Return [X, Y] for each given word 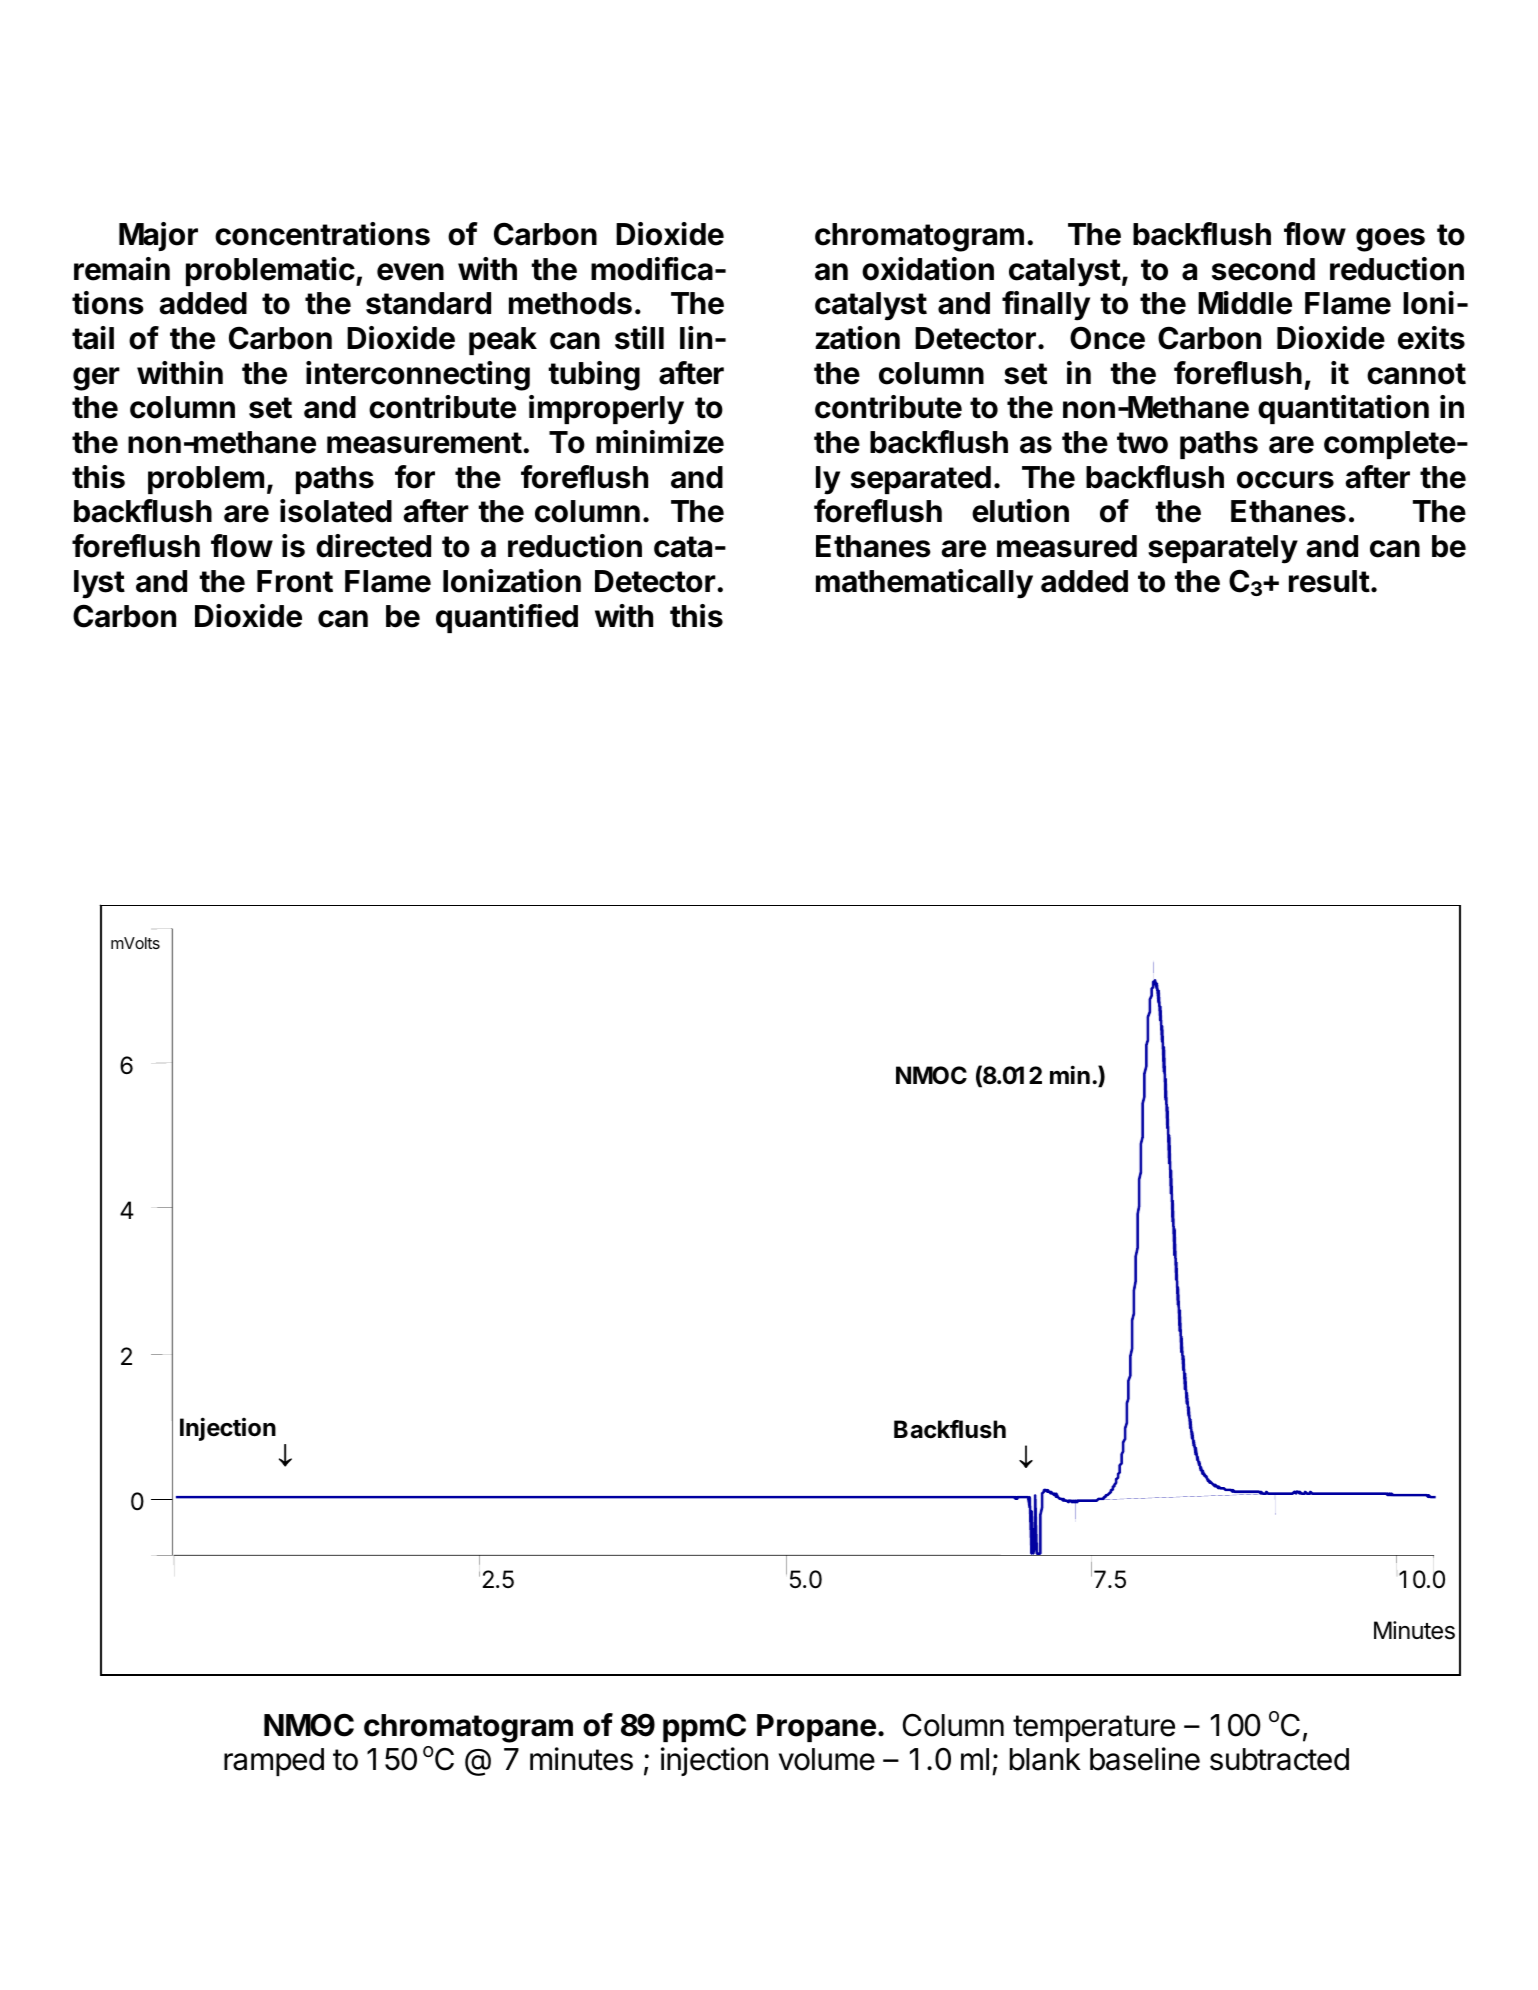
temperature [1094, 1728]
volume [827, 1759]
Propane [816, 1728]
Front [295, 581]
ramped [274, 1762]
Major [158, 236]
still [639, 338]
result [1329, 581]
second [1263, 269]
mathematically [924, 584]
